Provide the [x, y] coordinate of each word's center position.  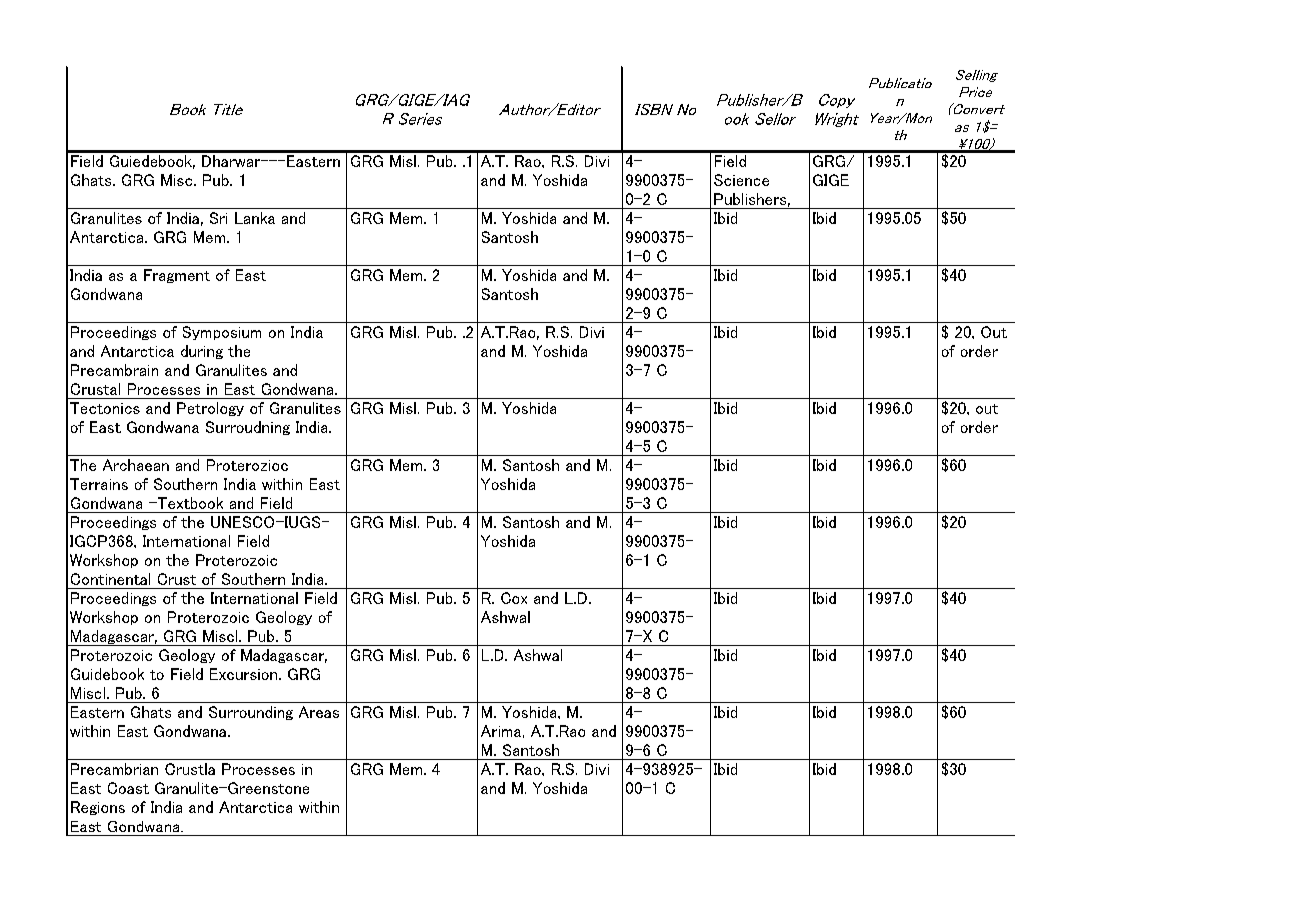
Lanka [255, 218]
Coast [128, 788]
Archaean [136, 465]
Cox [514, 598]
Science [741, 180]
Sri [218, 218]
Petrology [210, 409]
